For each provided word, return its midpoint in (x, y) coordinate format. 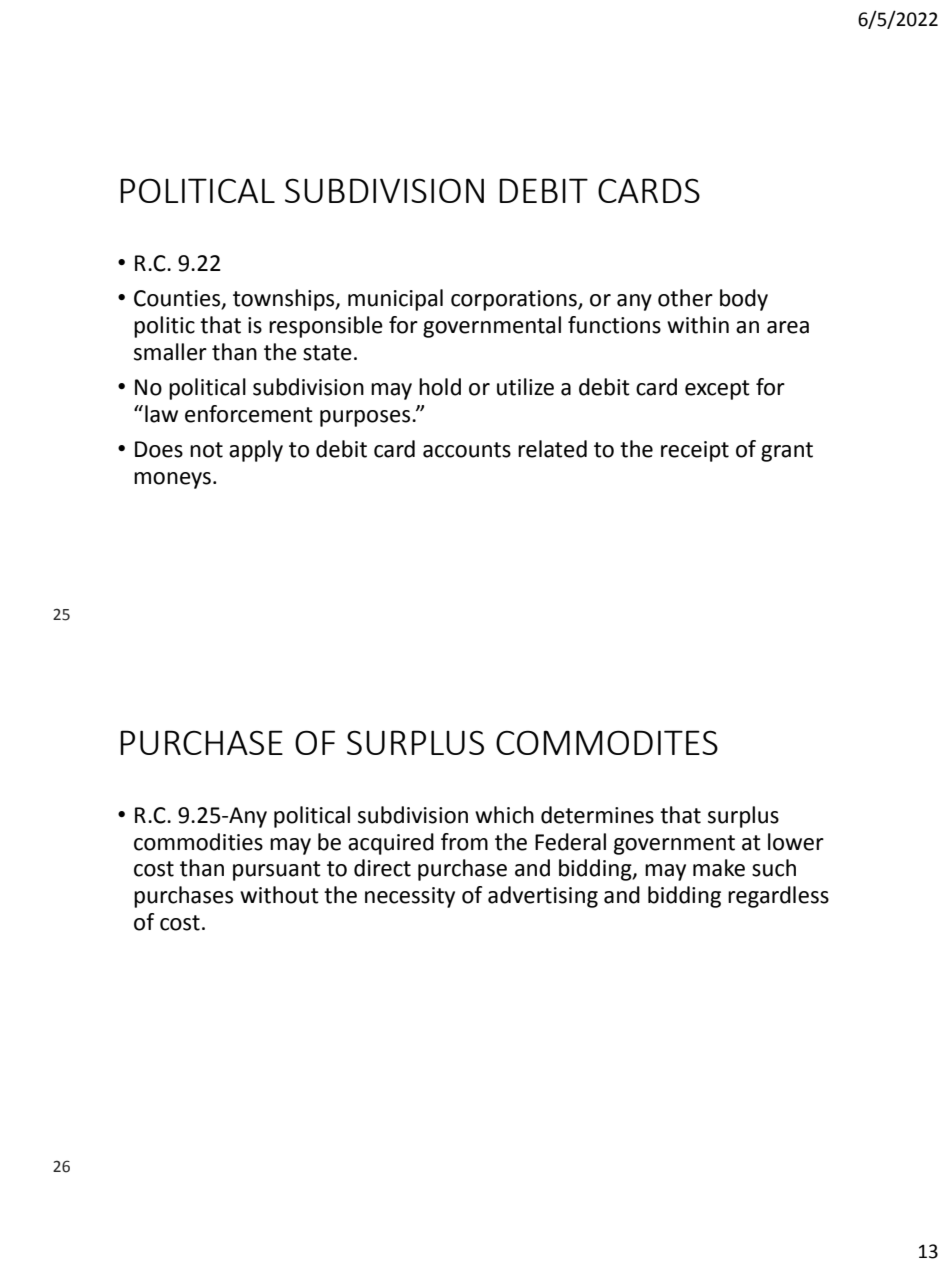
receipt (695, 451)
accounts (467, 450)
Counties (178, 299)
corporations (515, 300)
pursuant (277, 871)
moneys (172, 480)
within (698, 325)
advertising (543, 897)
